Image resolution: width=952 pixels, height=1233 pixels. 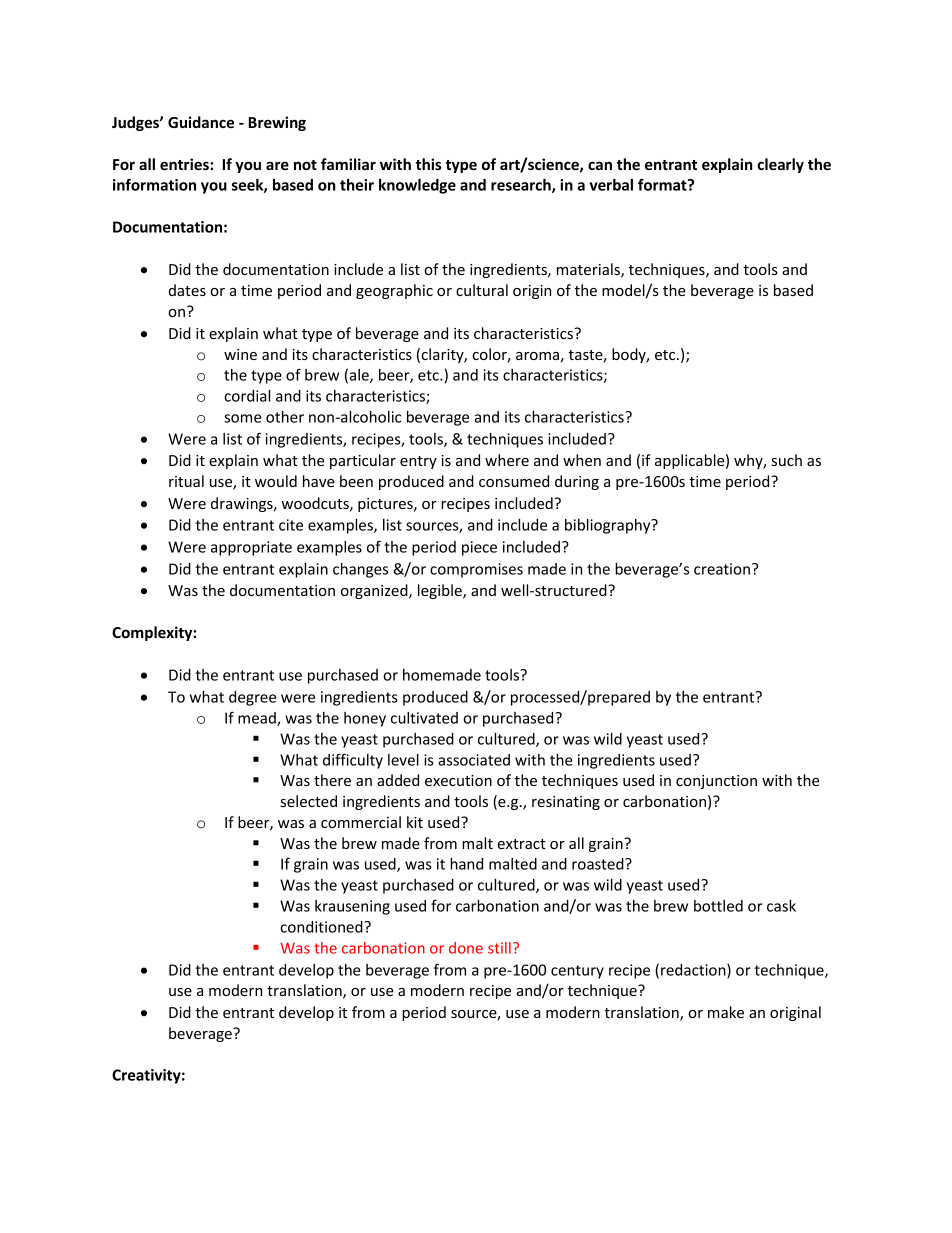 I want to click on this, so click(x=428, y=164).
